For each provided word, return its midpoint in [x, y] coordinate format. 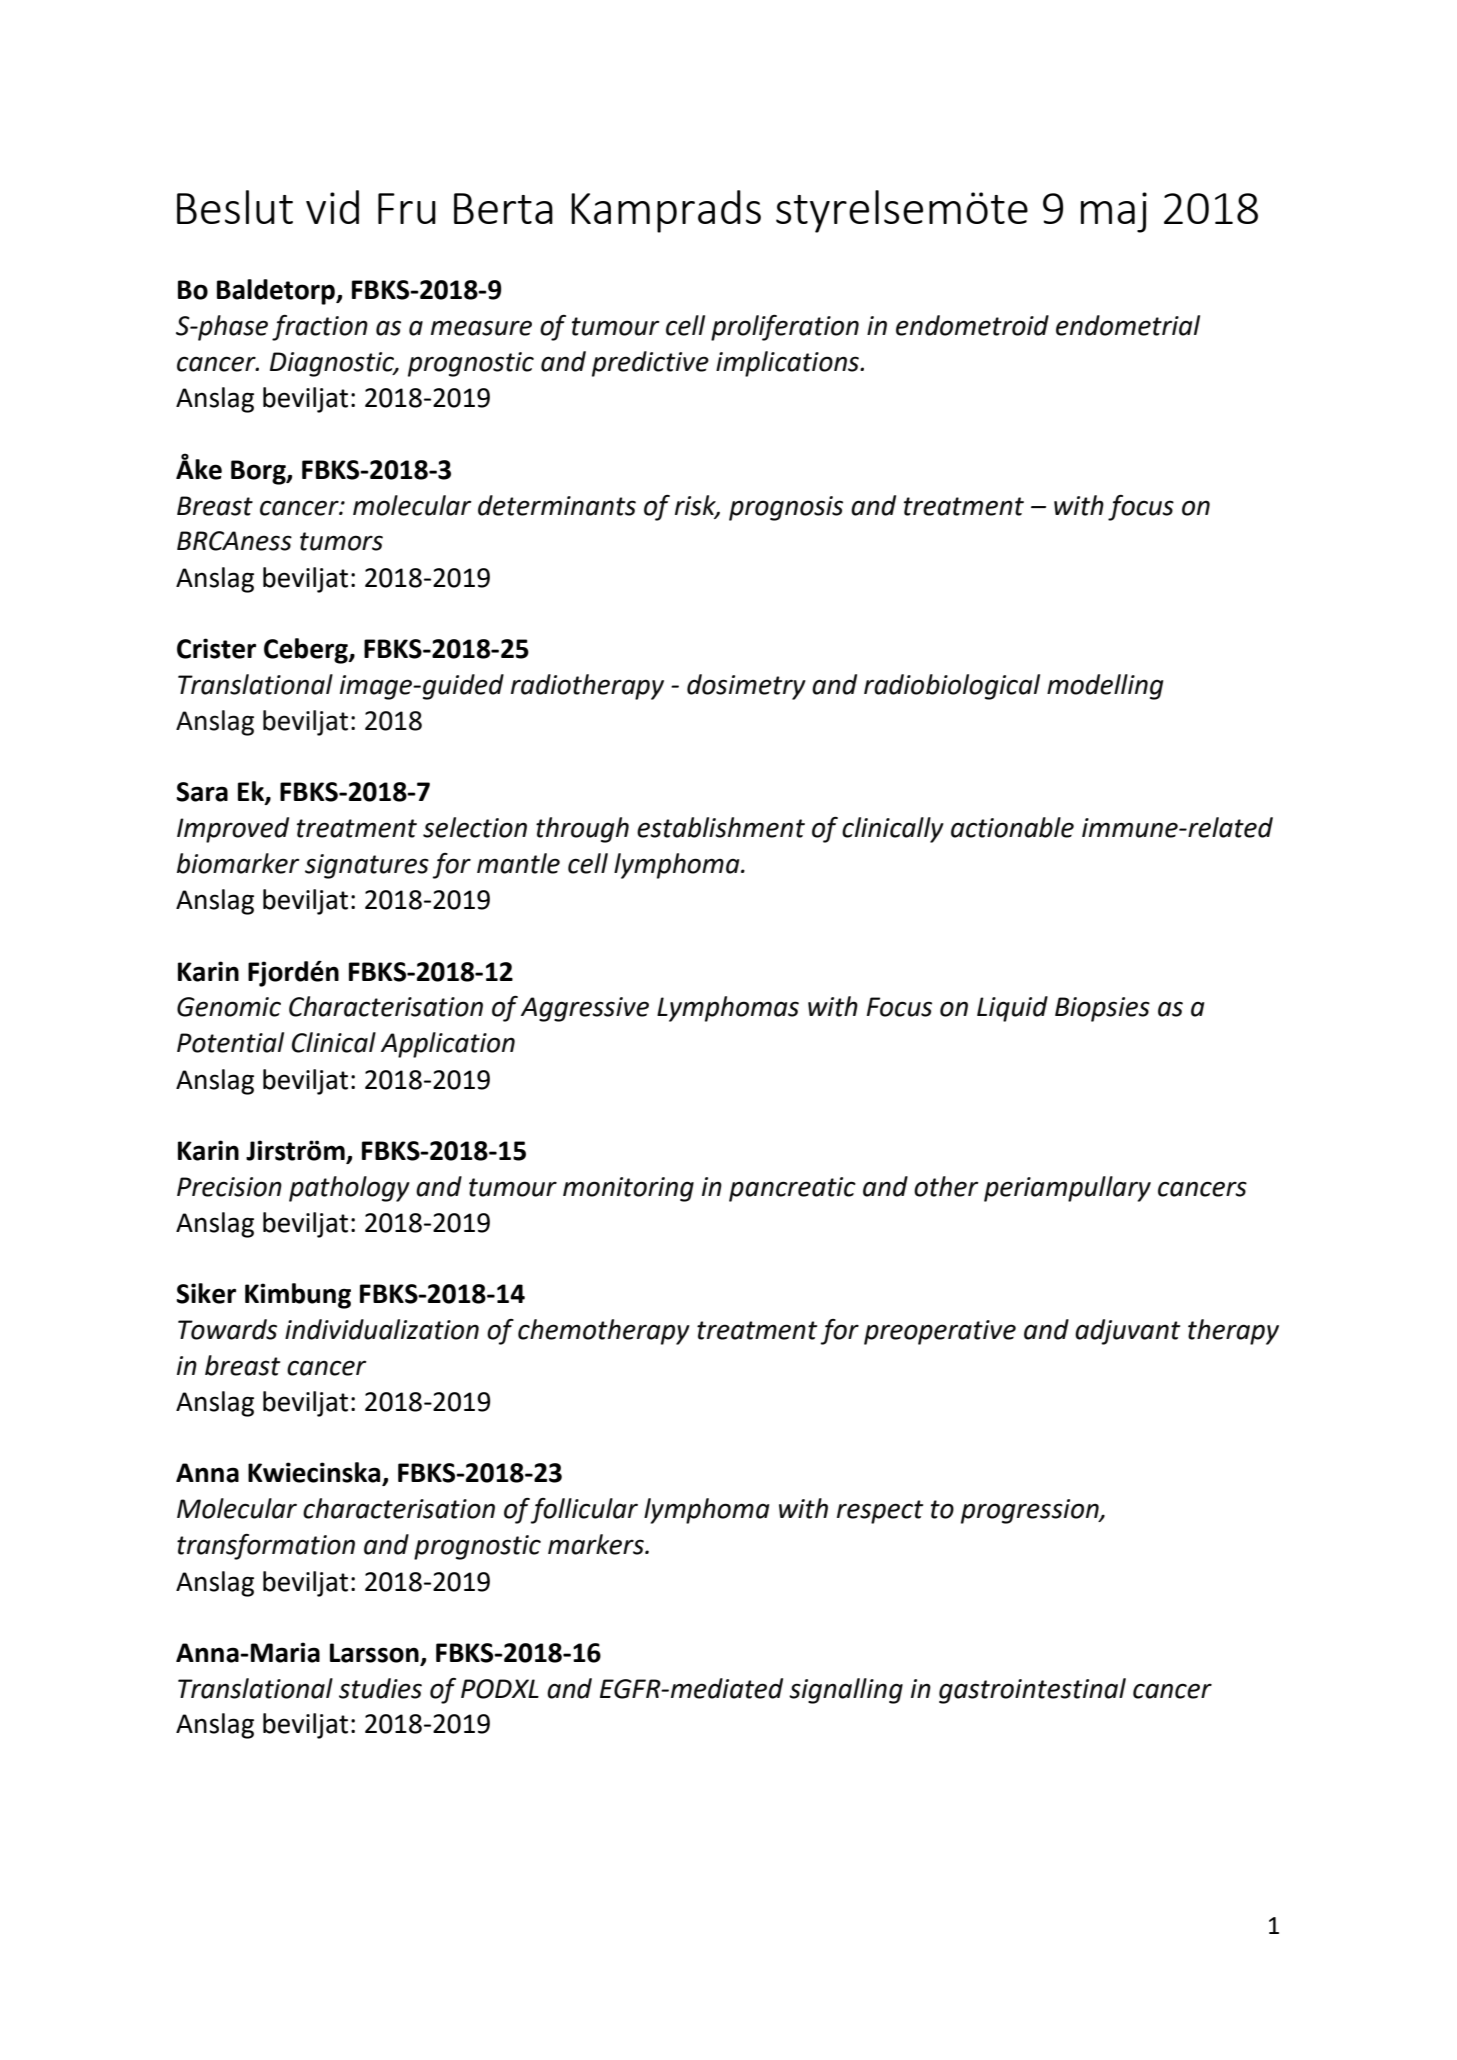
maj [1114, 212]
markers [597, 1544]
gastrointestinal [1032, 1691]
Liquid [1012, 1009]
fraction [320, 328]
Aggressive [585, 1009]
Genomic [229, 1007]
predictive [650, 364]
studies [380, 1688]
